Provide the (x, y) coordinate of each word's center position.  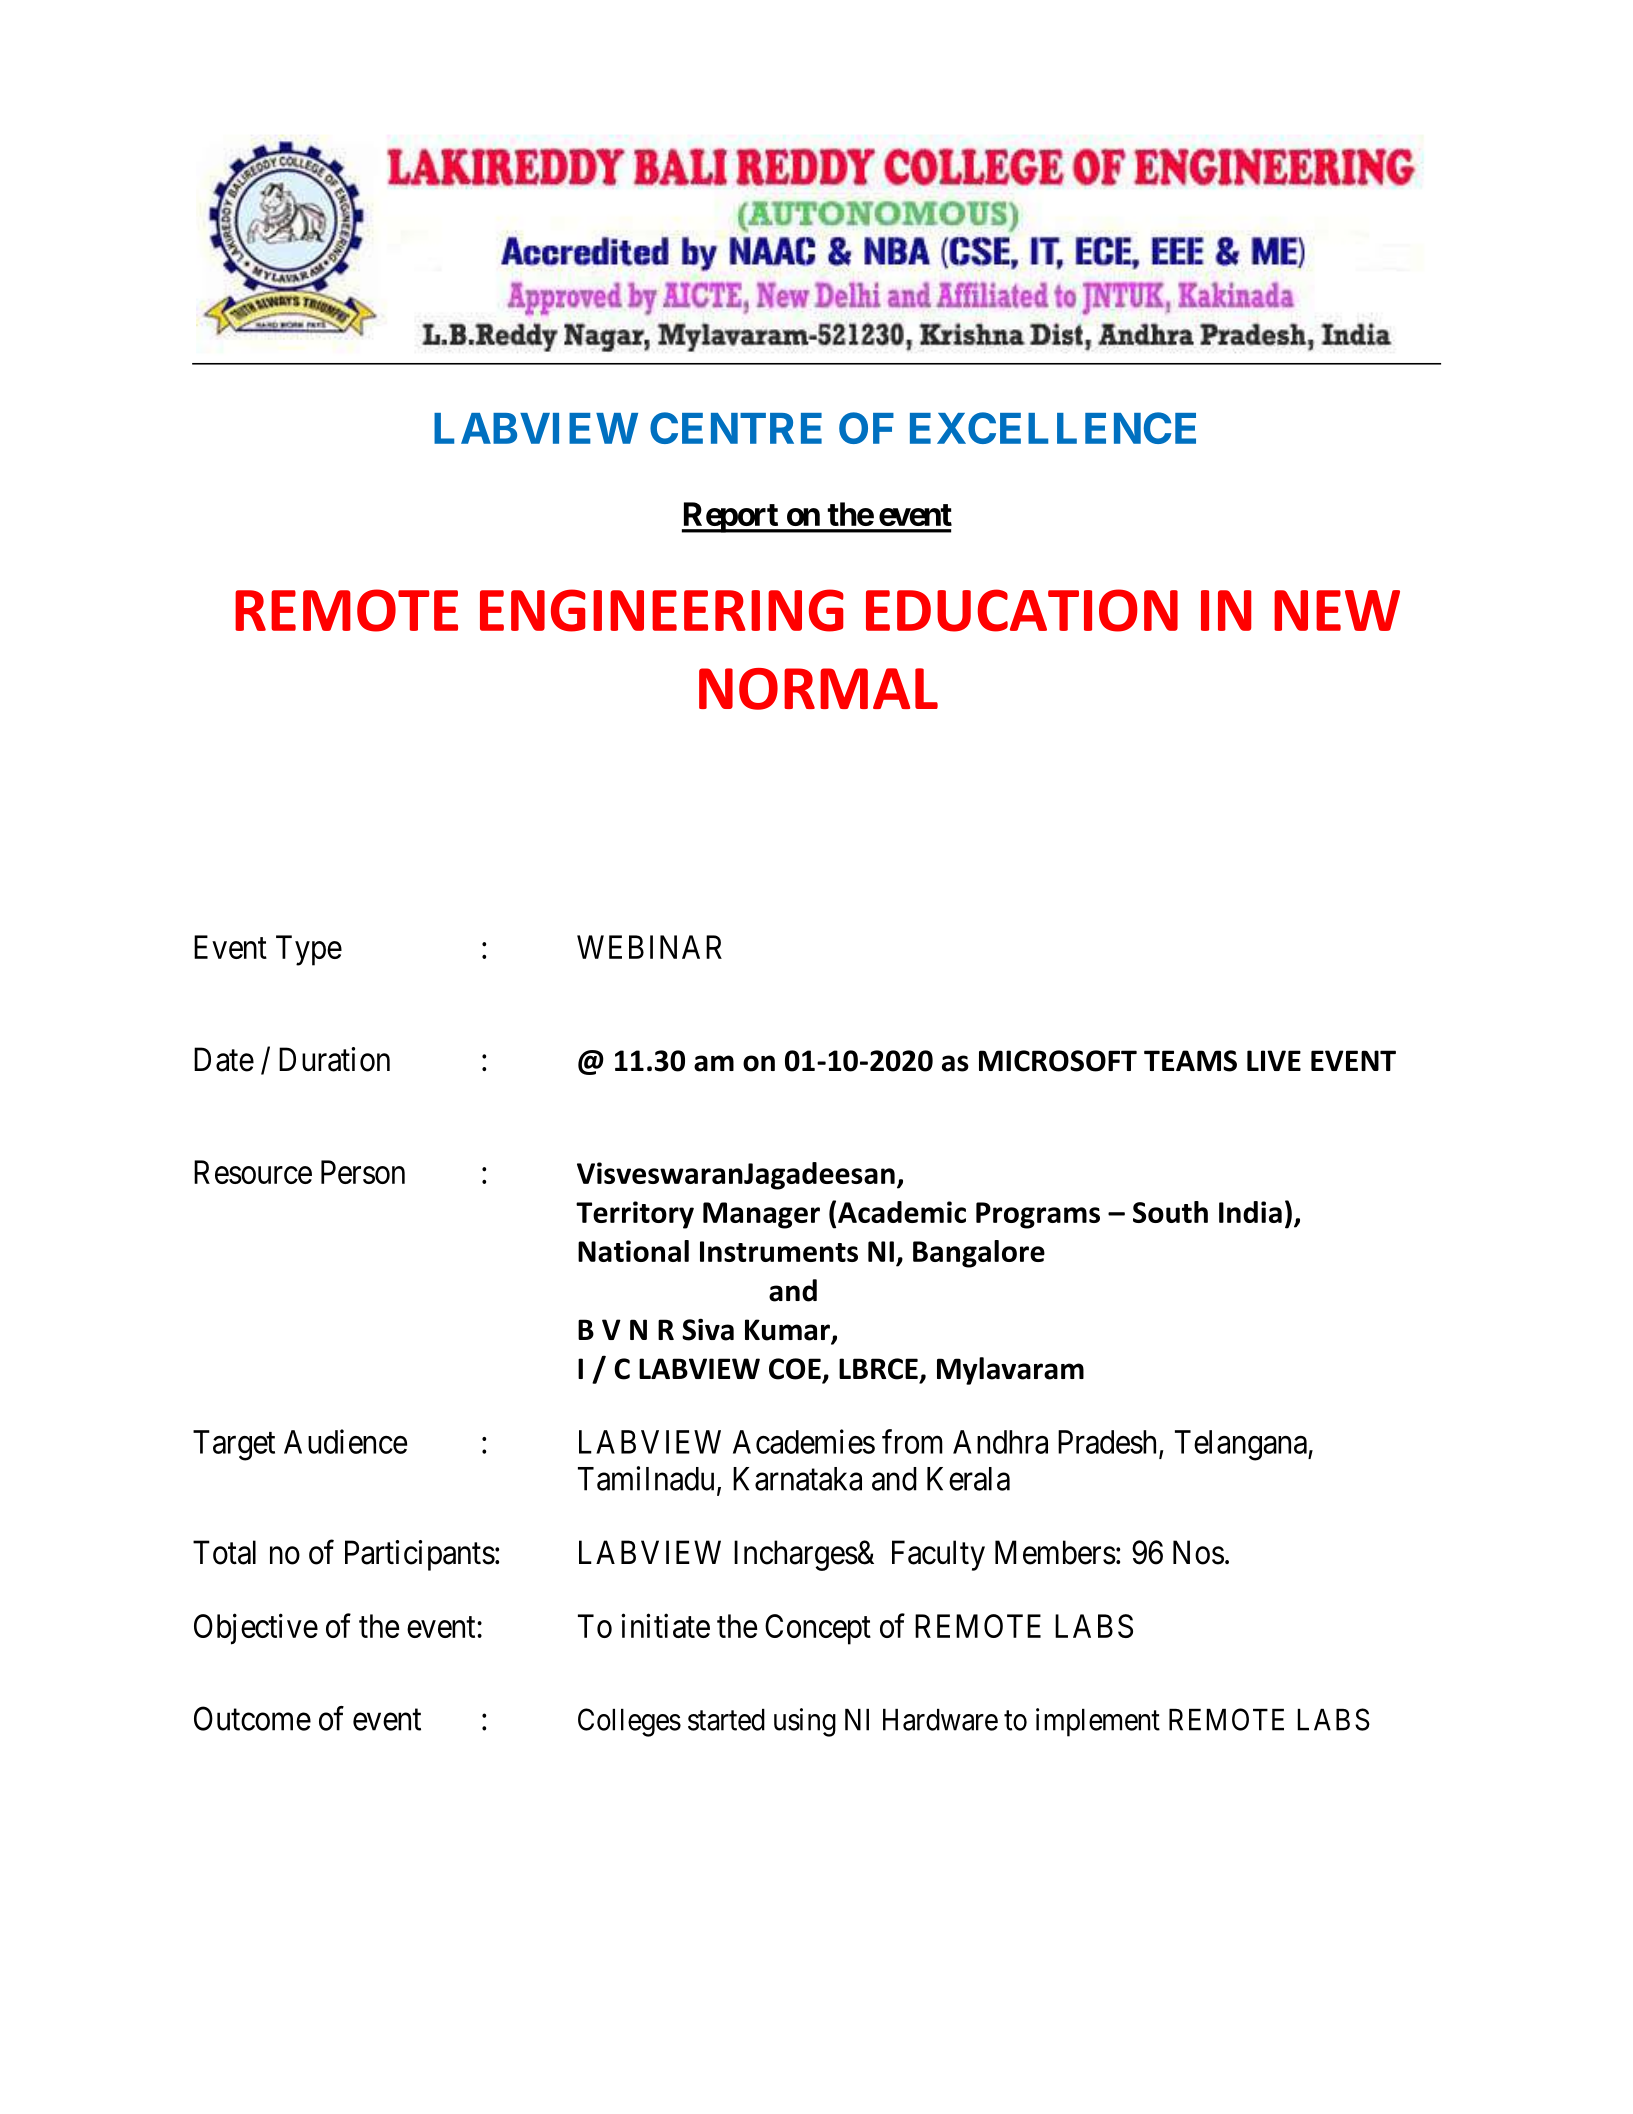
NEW (1337, 610)
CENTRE (736, 428)
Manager (761, 1215)
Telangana (1242, 1445)
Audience (345, 1441)
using (805, 1722)
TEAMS (1190, 1061)
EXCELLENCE (1053, 428)
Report (731, 517)
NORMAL (818, 689)
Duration (334, 1059)
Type (309, 950)
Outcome (252, 1718)
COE (796, 1370)
